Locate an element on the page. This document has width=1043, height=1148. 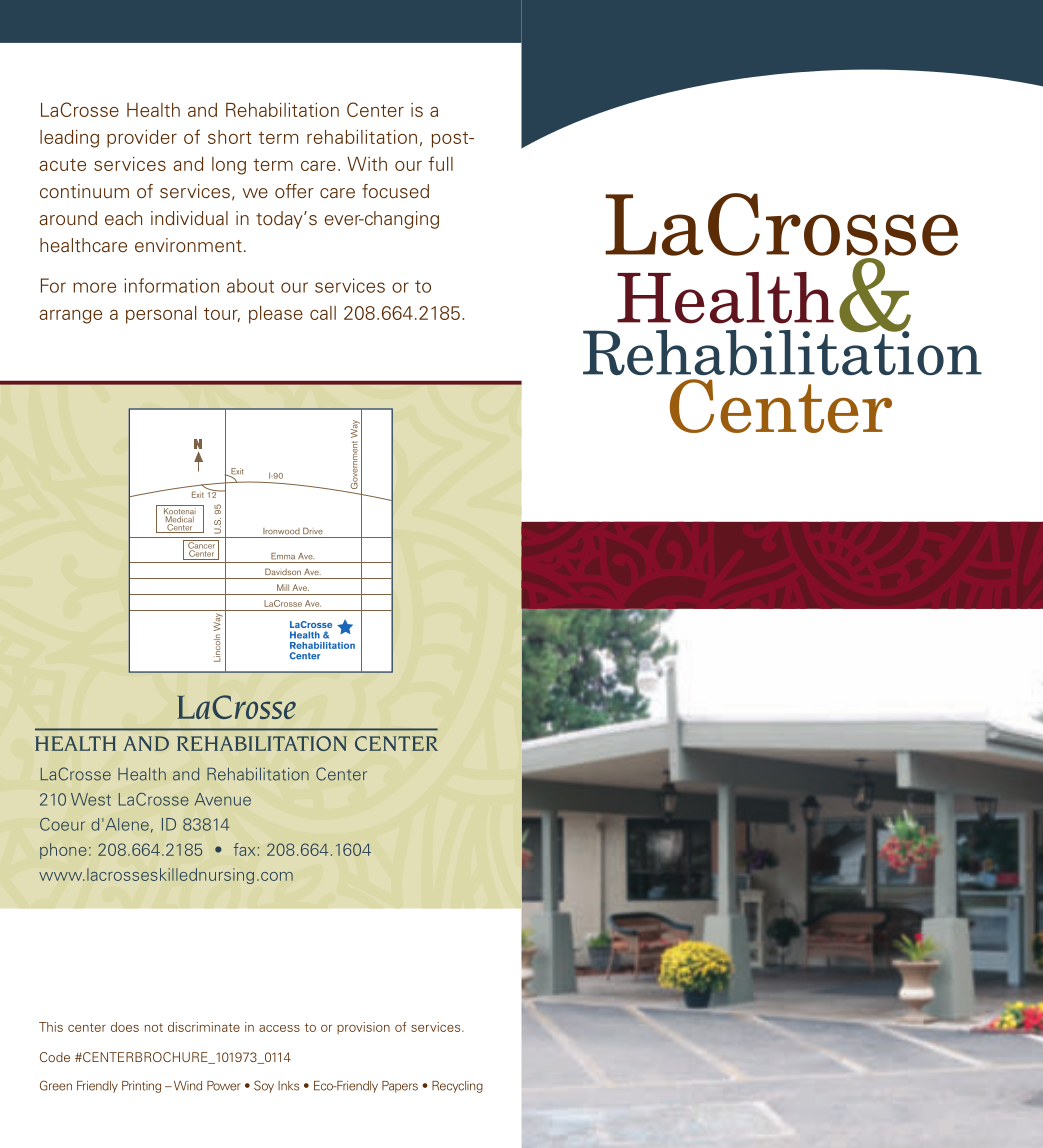
focused is located at coordinates (395, 191).
